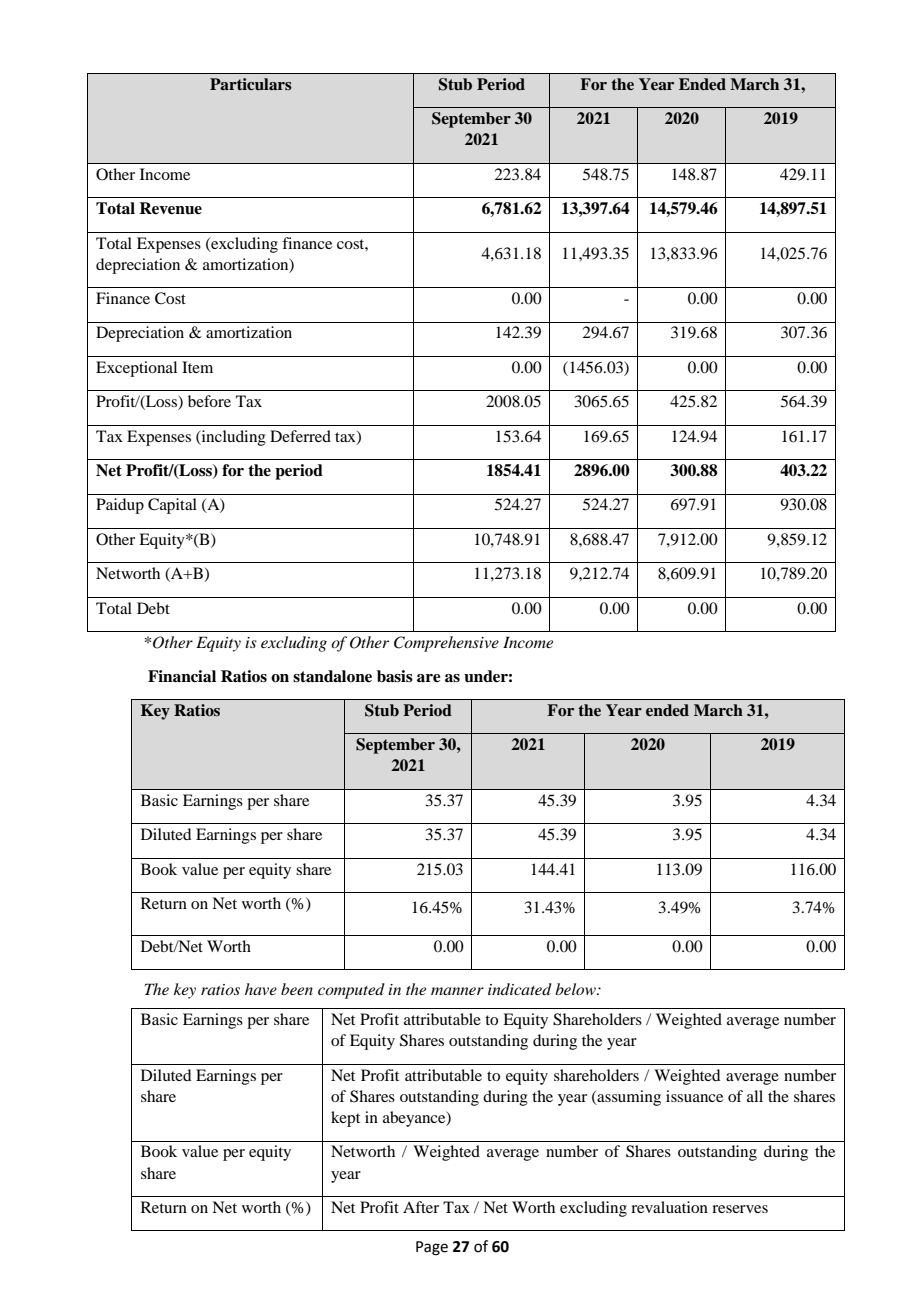  I want to click on Revenue, so click(170, 208).
